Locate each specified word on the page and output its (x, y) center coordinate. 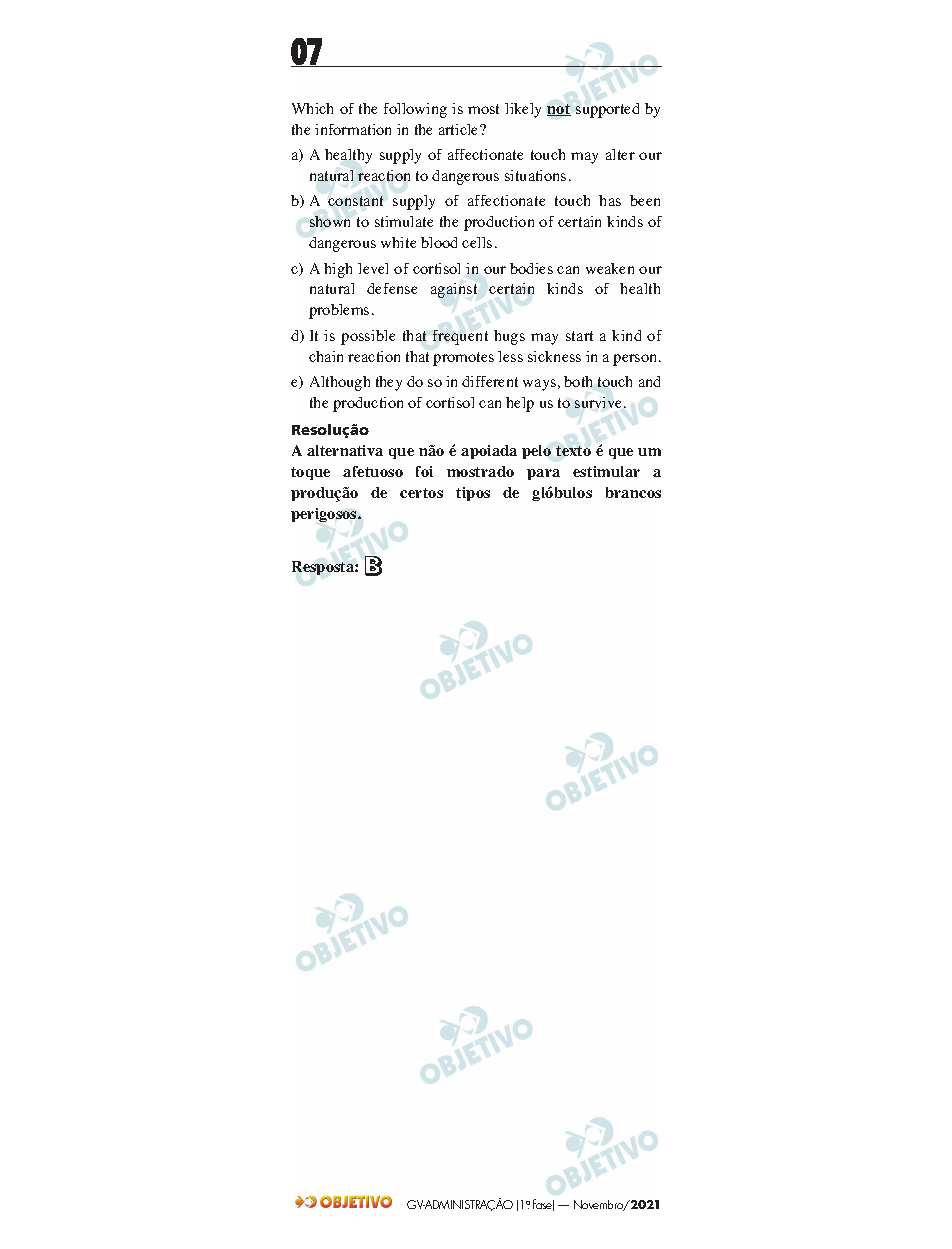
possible (368, 337)
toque (310, 473)
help (520, 404)
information (353, 129)
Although (340, 383)
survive (600, 402)
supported (607, 110)
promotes (463, 359)
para (543, 474)
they (389, 383)
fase (543, 1205)
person (636, 360)
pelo (536, 452)
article (460, 129)
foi (424, 471)
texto (573, 451)
